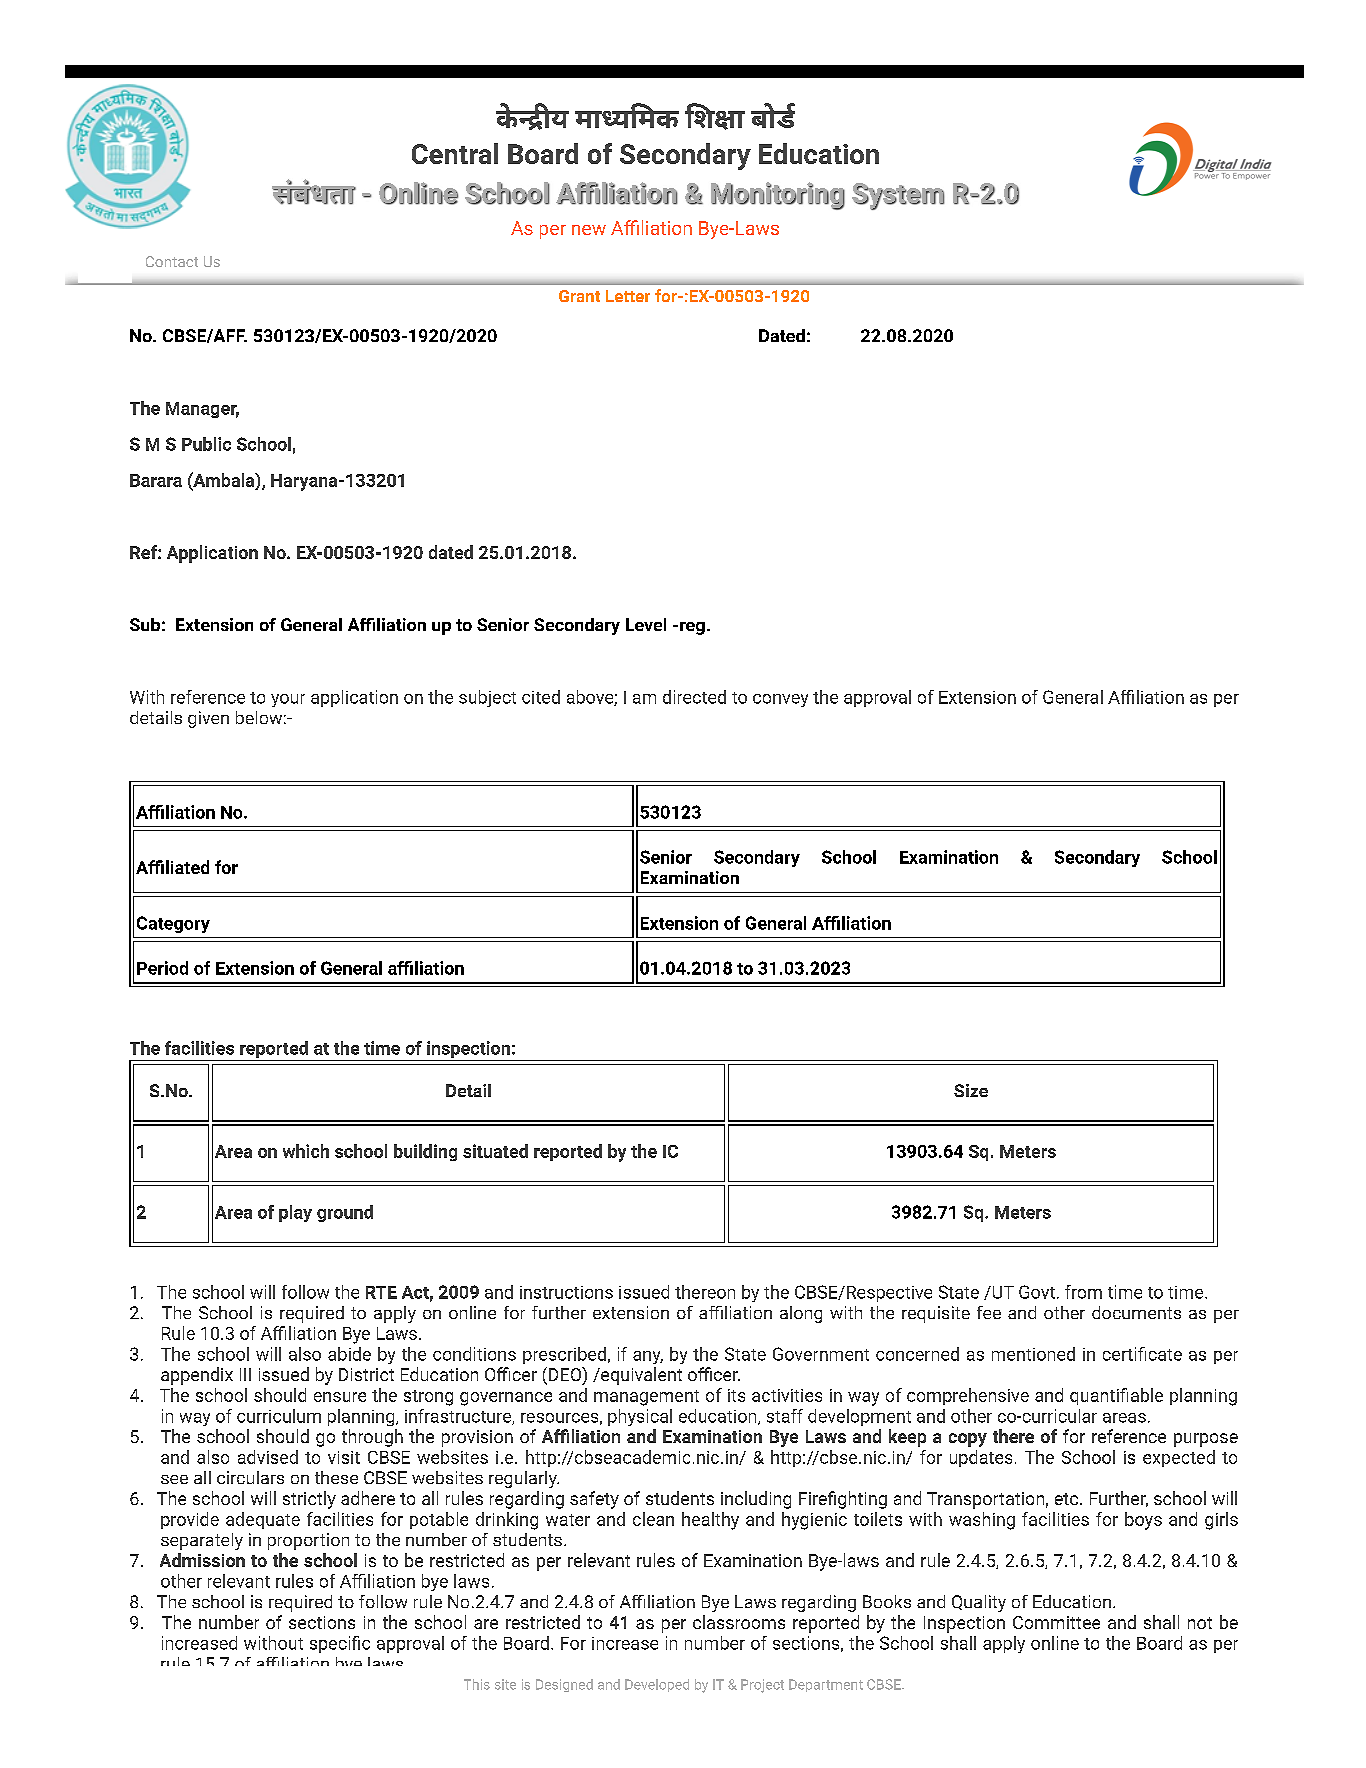  I want to click on Size, so click(971, 1090).
